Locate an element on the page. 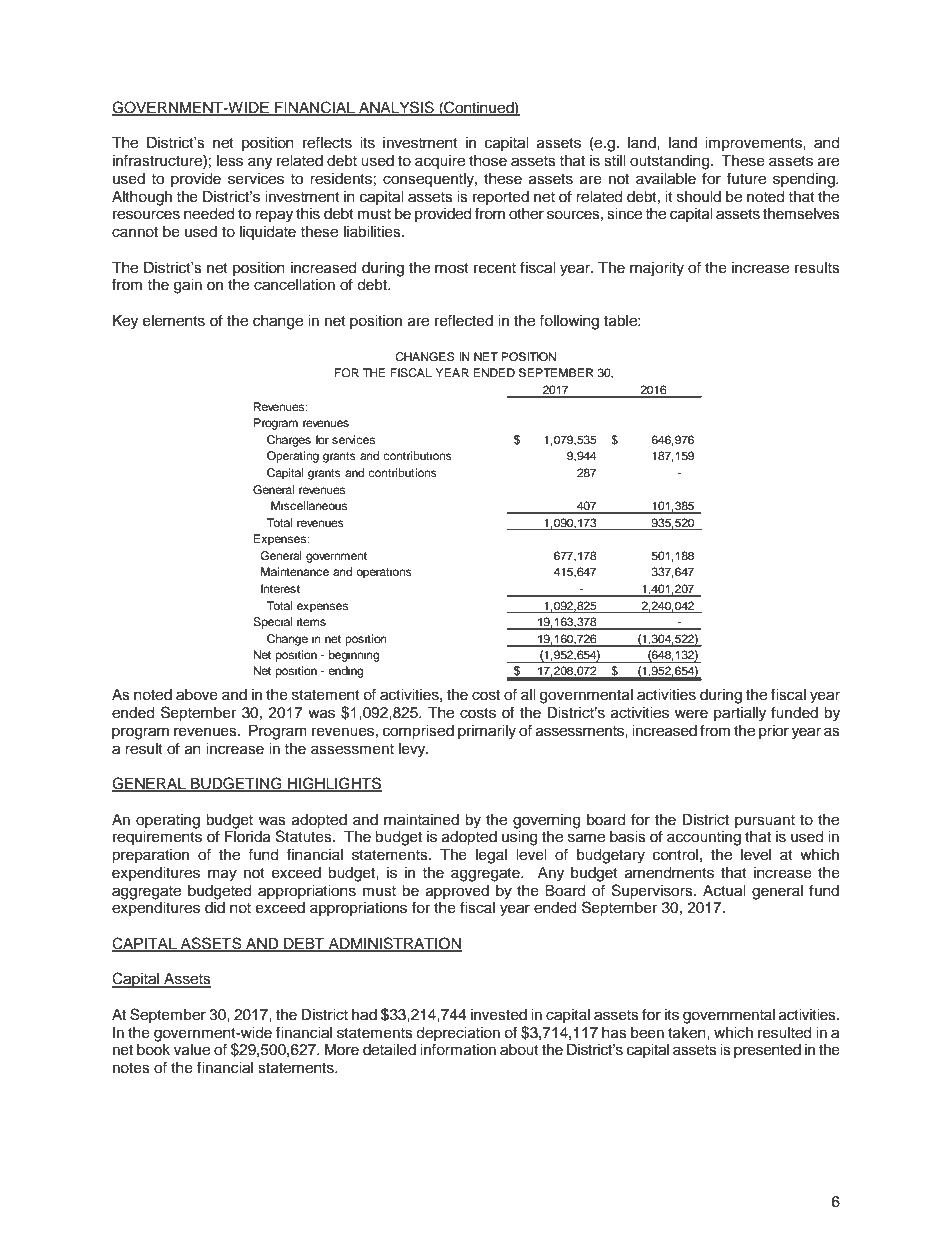 The image size is (952, 1233). those is located at coordinates (488, 161).
